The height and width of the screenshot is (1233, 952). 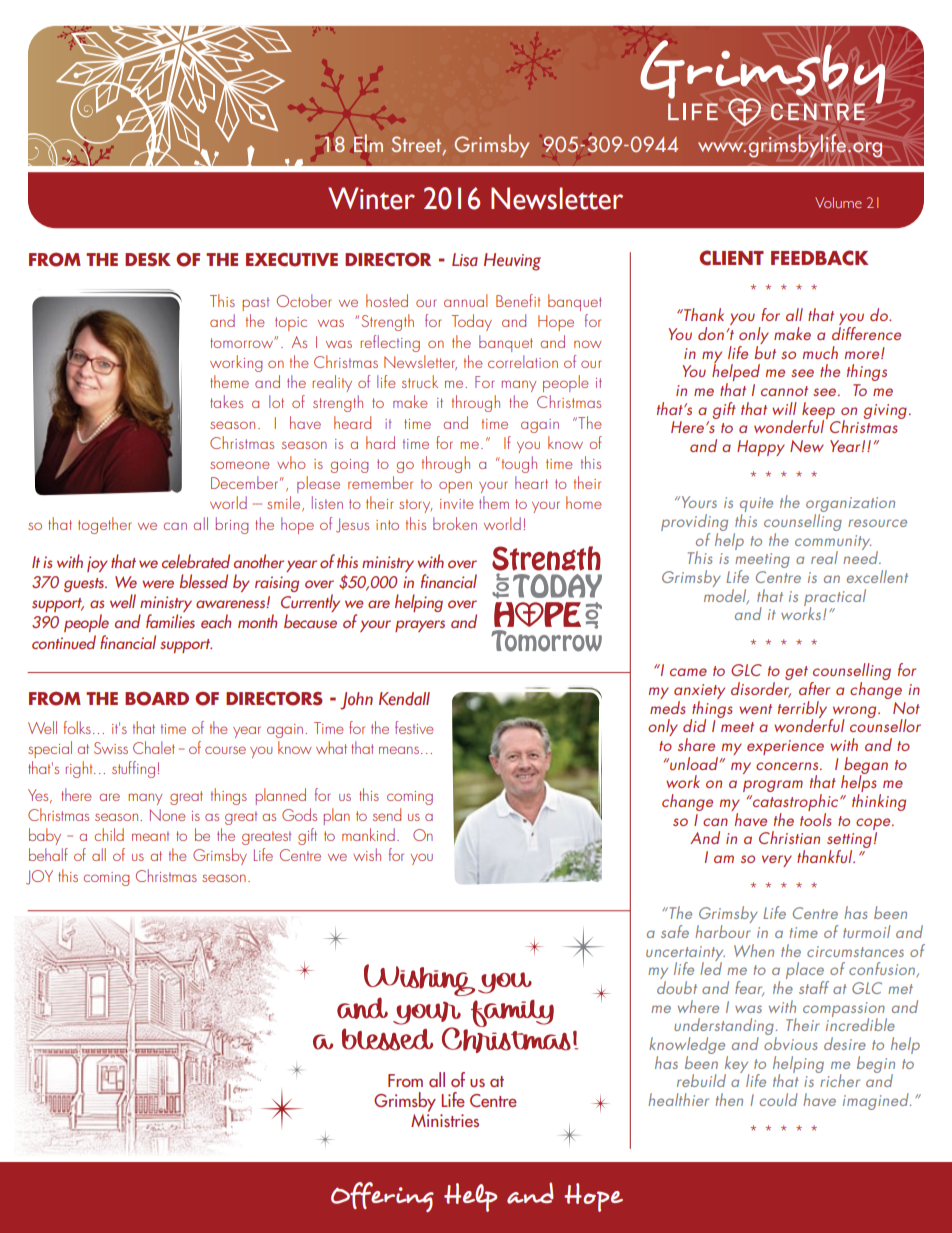 I want to click on Street, so click(x=417, y=145).
